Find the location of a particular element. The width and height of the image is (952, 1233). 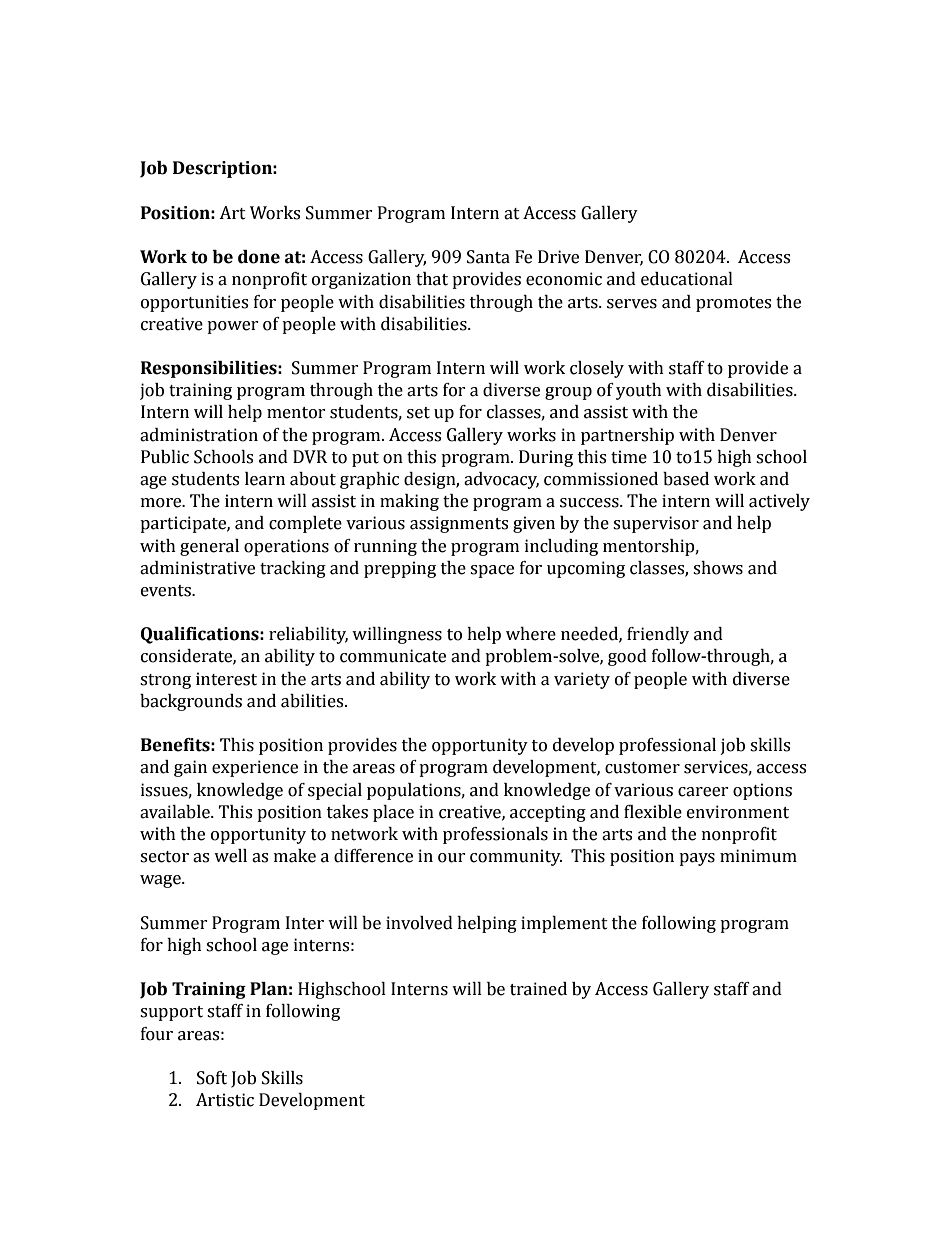

shows is located at coordinates (718, 568).
